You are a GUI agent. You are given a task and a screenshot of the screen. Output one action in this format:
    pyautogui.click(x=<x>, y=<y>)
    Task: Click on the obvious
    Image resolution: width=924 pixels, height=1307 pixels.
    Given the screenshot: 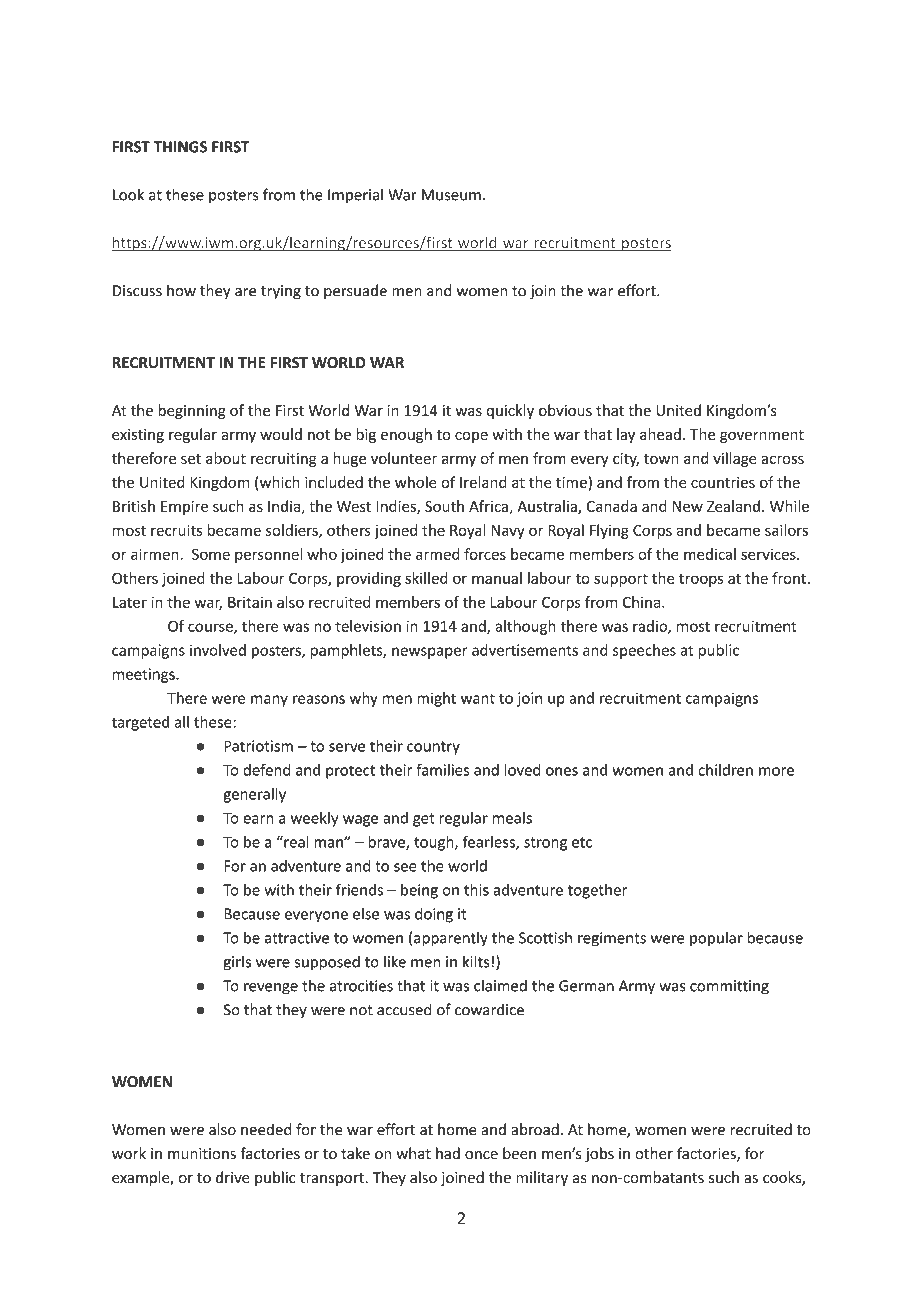 What is the action you would take?
    pyautogui.click(x=565, y=410)
